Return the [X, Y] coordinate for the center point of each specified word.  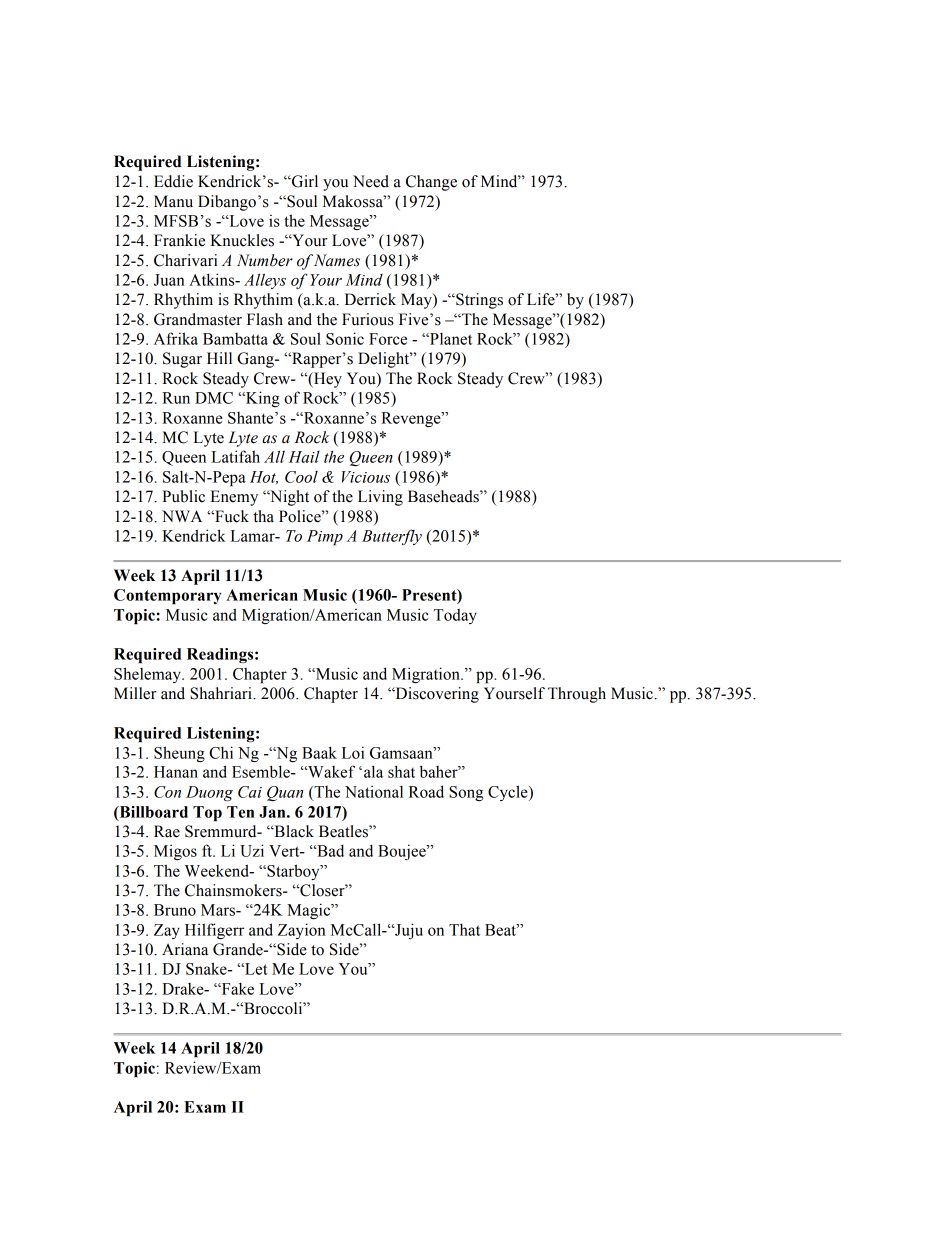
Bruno [175, 910]
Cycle [509, 793]
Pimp [325, 538]
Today [455, 616]
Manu [173, 201]
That [464, 929]
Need [371, 181]
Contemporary [167, 597]
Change [431, 183]
